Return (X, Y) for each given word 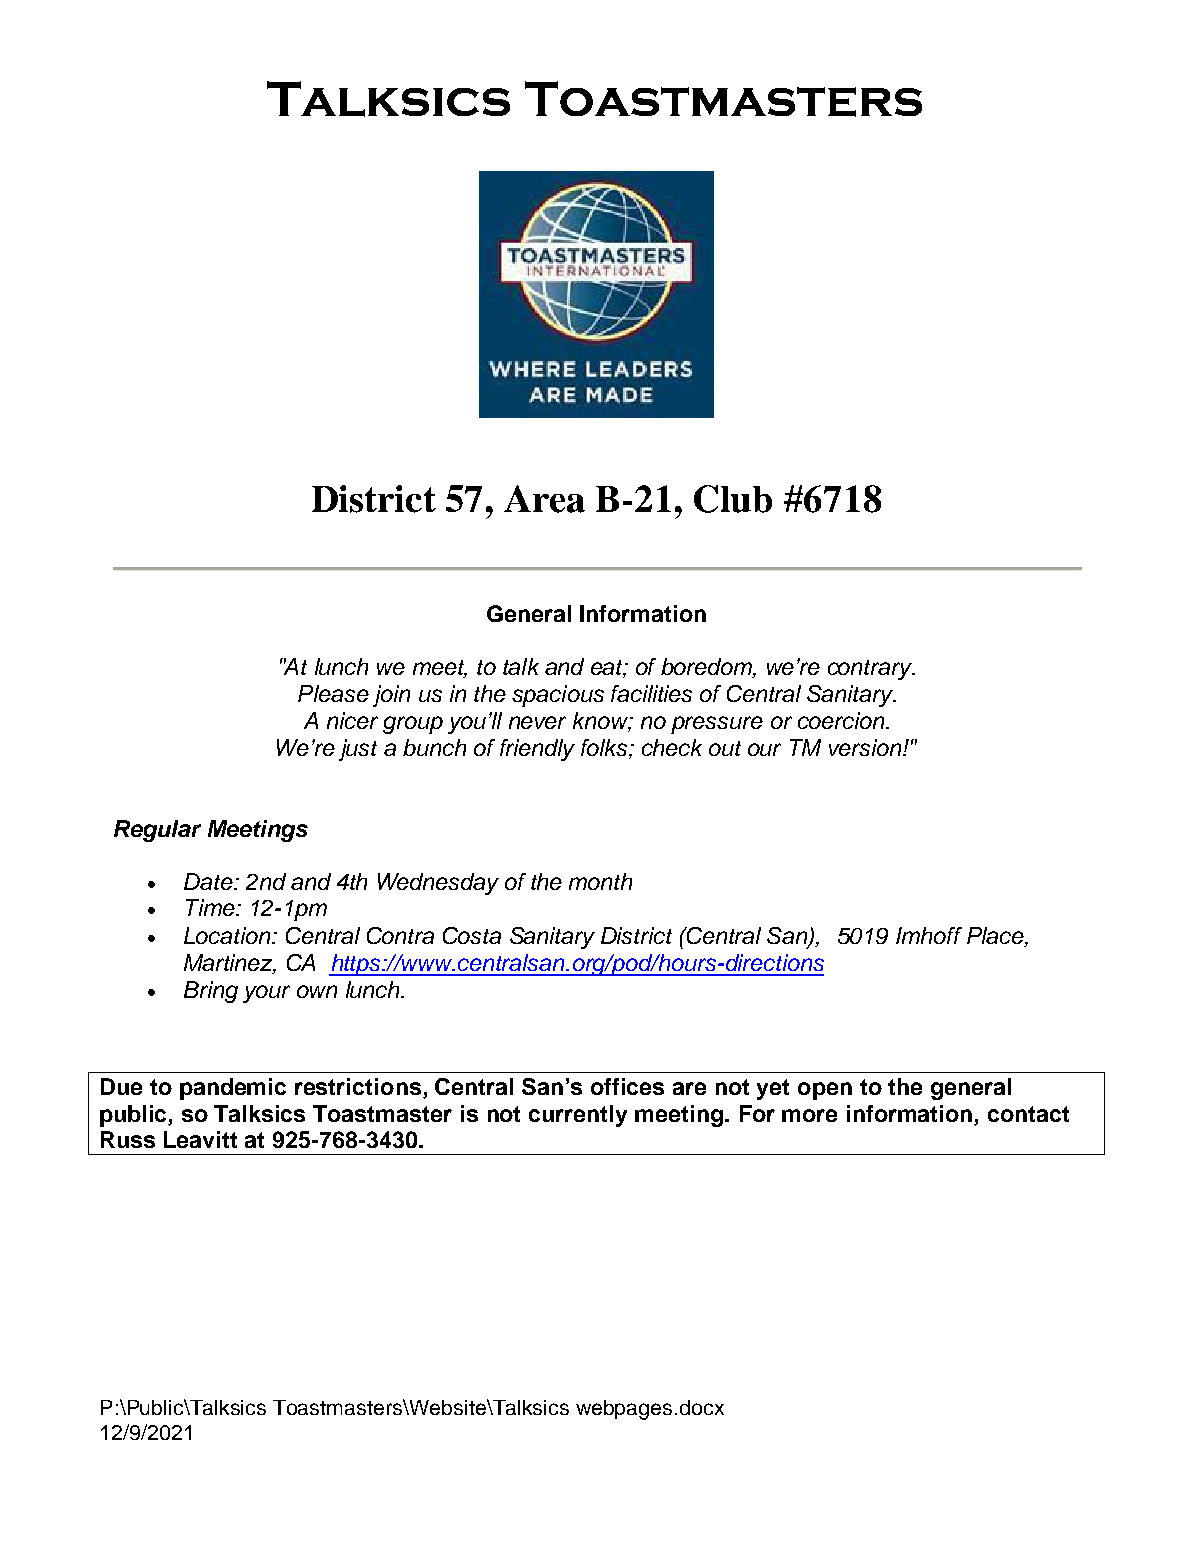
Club (733, 499)
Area (544, 499)
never (537, 722)
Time (211, 907)
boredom (707, 668)
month (600, 881)
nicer (352, 720)
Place (996, 937)
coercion (842, 720)
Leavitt (200, 1139)
